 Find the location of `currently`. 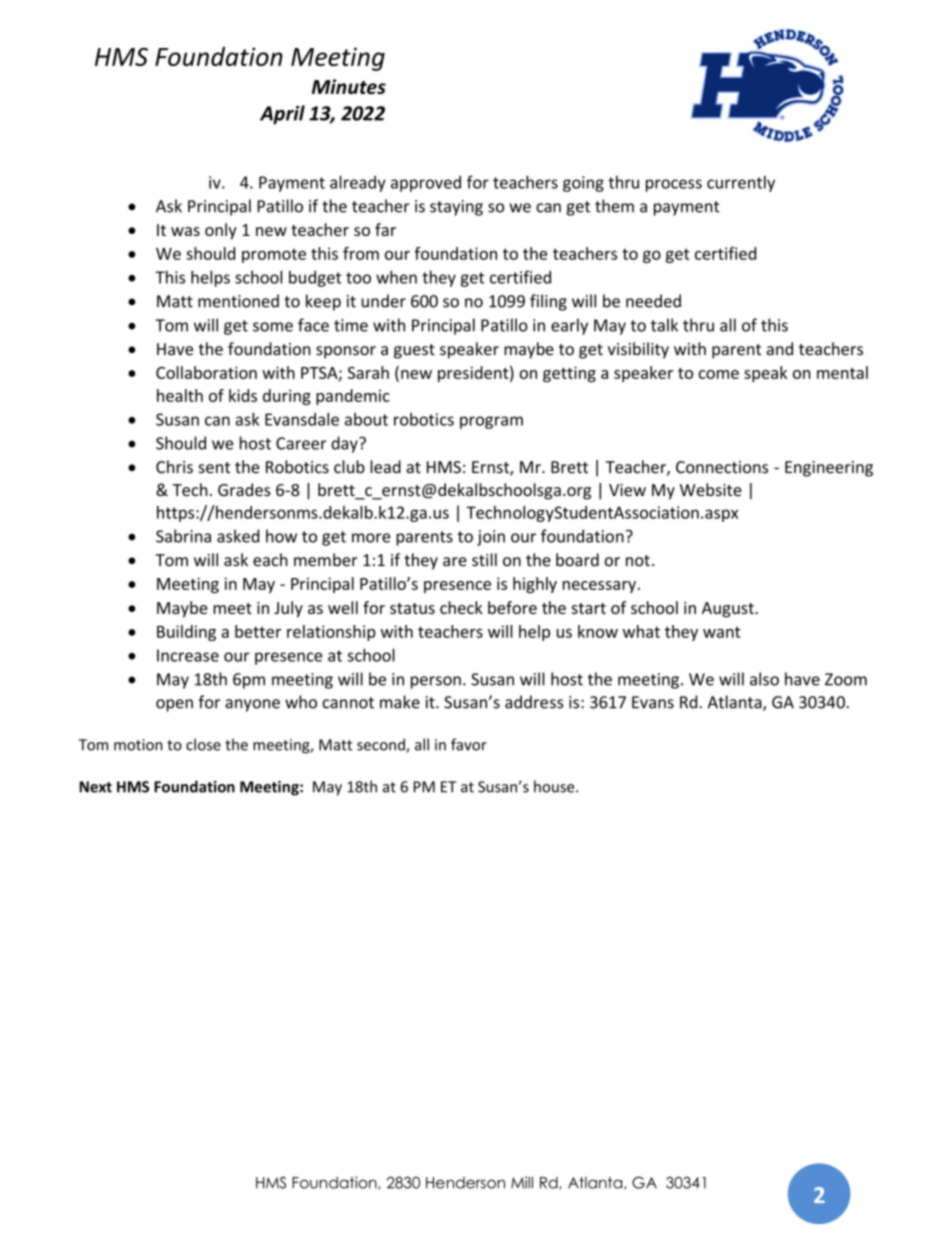

currently is located at coordinates (741, 183).
